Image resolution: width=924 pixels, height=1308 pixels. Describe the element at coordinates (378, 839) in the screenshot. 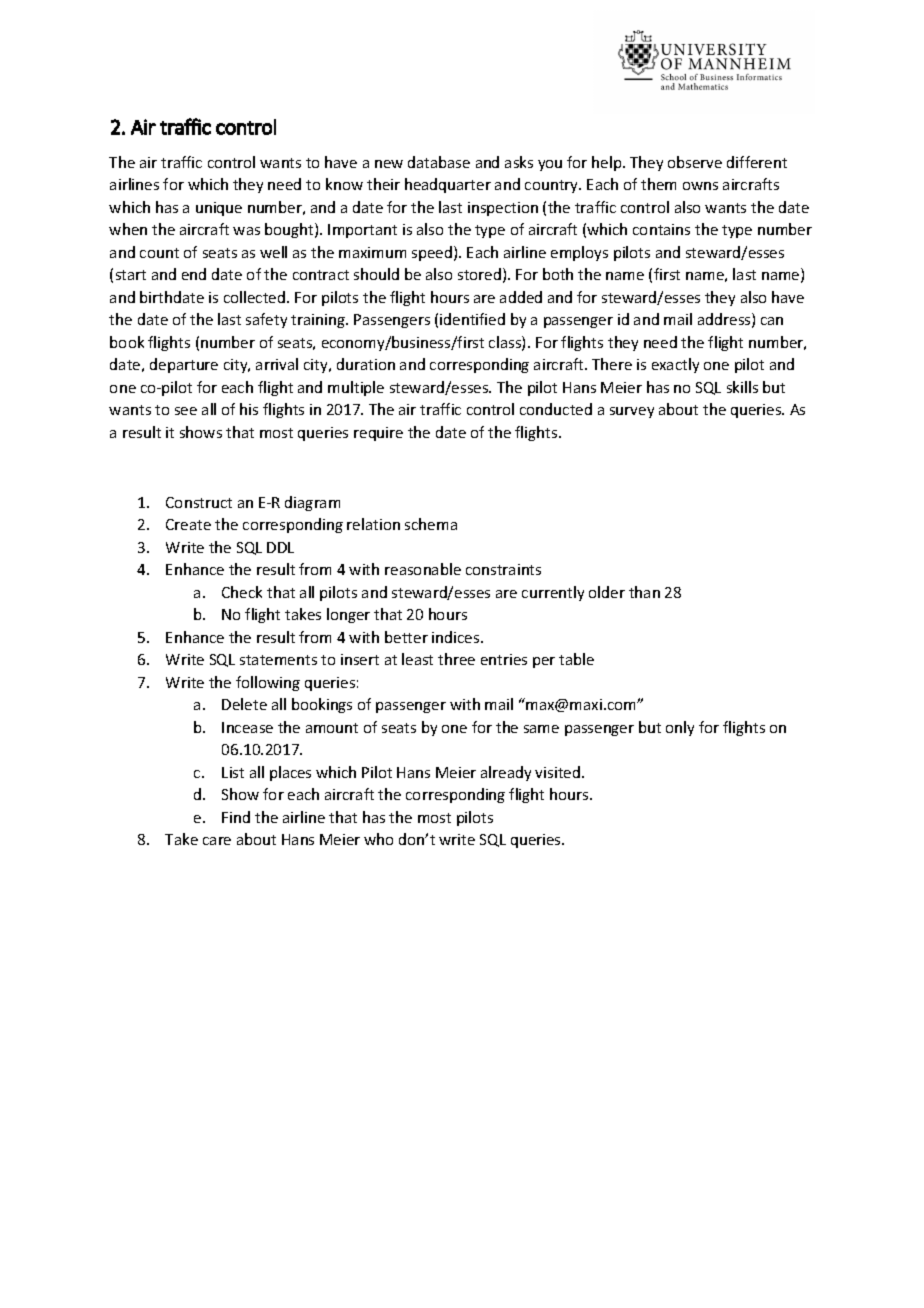

I see `who` at that location.
